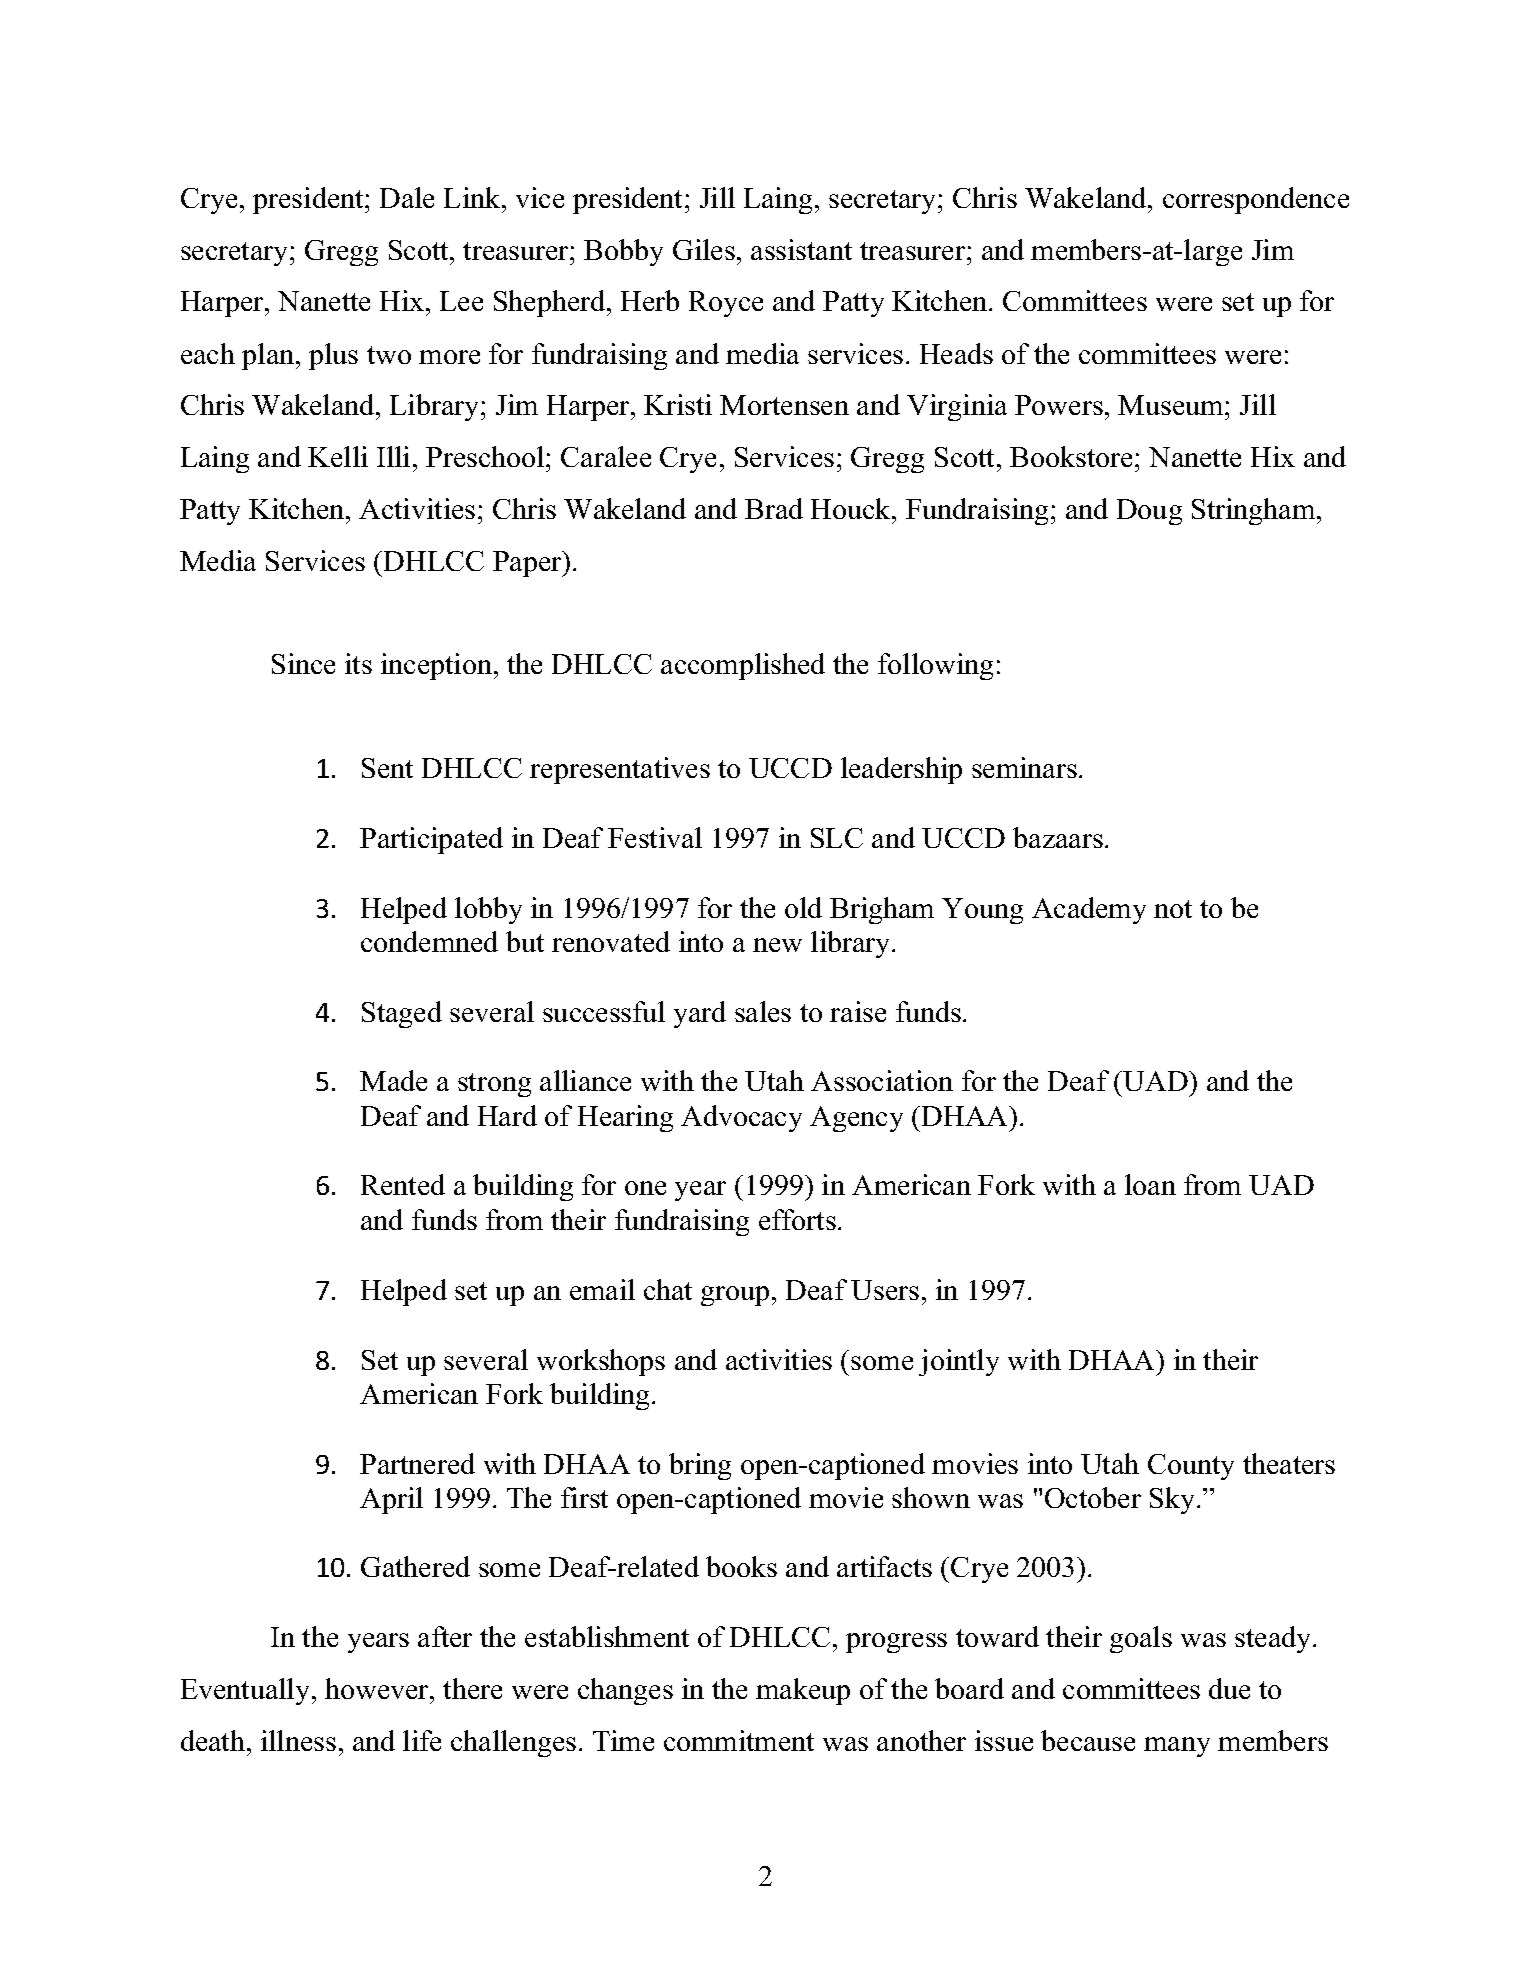 The width and height of the document is (1532, 1983). Describe the element at coordinates (358, 663) in the document. I see `its` at that location.
